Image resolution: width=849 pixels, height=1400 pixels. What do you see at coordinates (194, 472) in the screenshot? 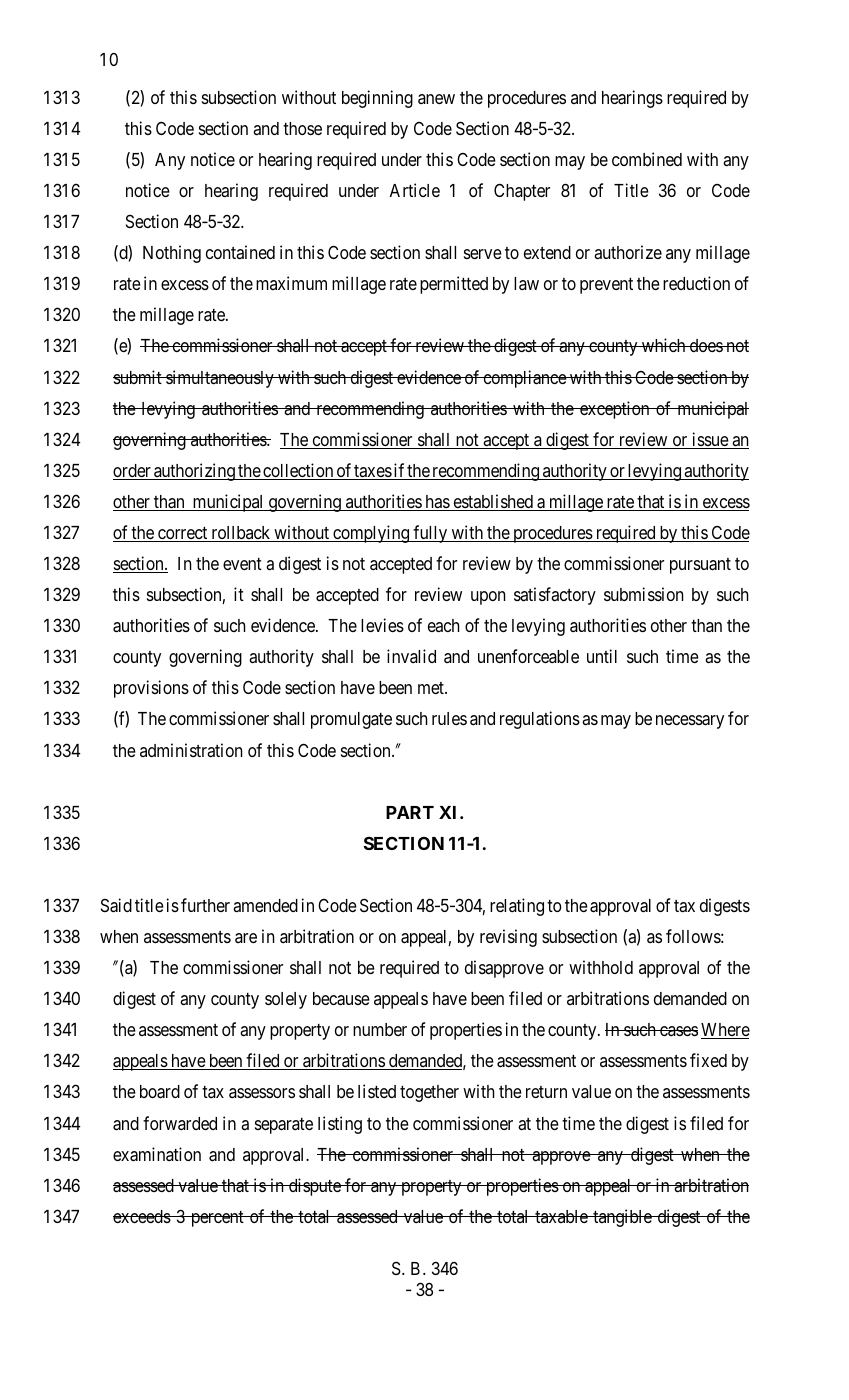
I see `authorizing` at bounding box center [194, 472].
